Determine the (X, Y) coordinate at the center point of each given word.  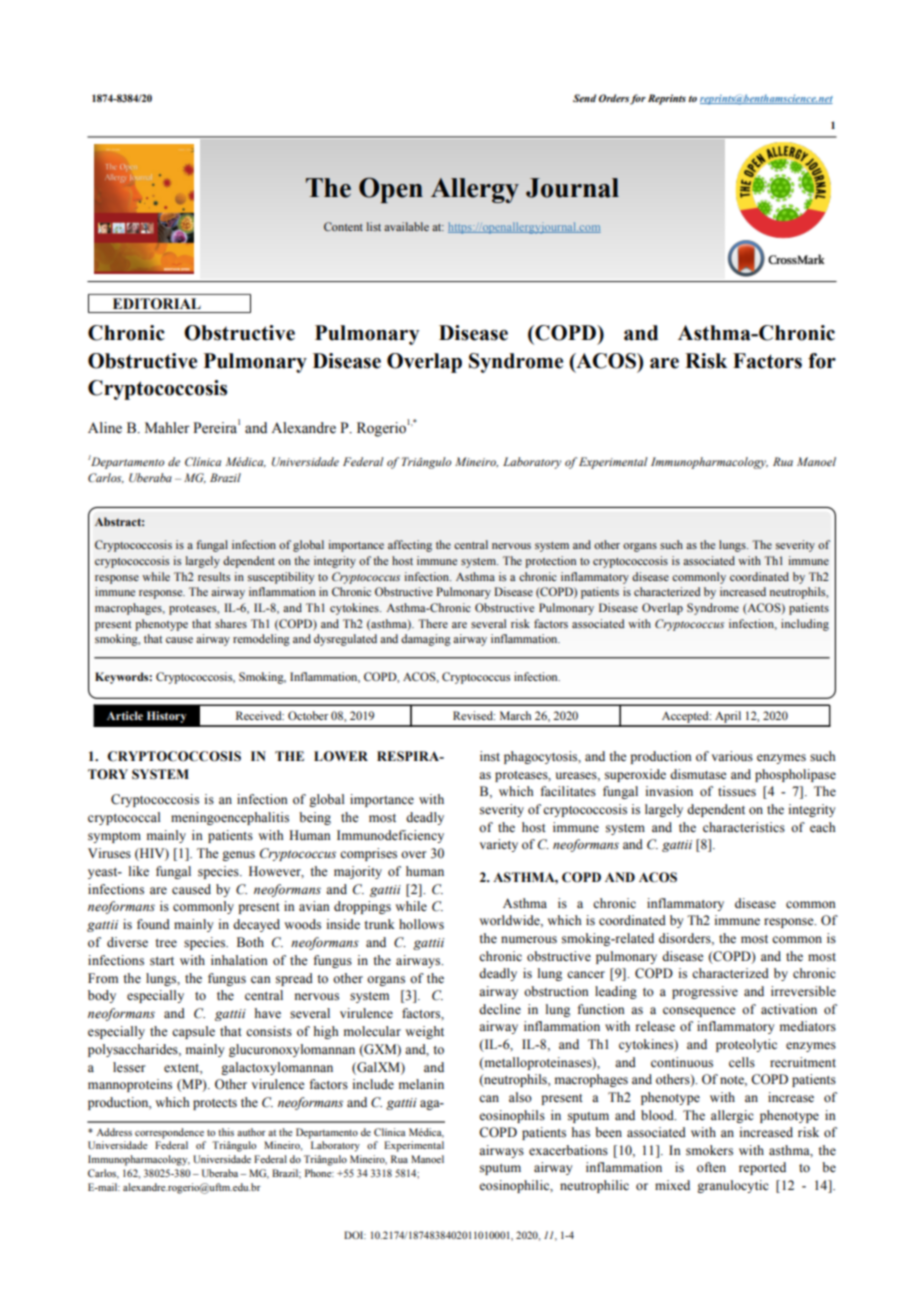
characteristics (744, 827)
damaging (426, 640)
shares (231, 623)
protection (550, 562)
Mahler (167, 428)
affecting (410, 546)
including (805, 625)
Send (584, 98)
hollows (421, 924)
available (406, 226)
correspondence (169, 1133)
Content (343, 226)
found (153, 924)
